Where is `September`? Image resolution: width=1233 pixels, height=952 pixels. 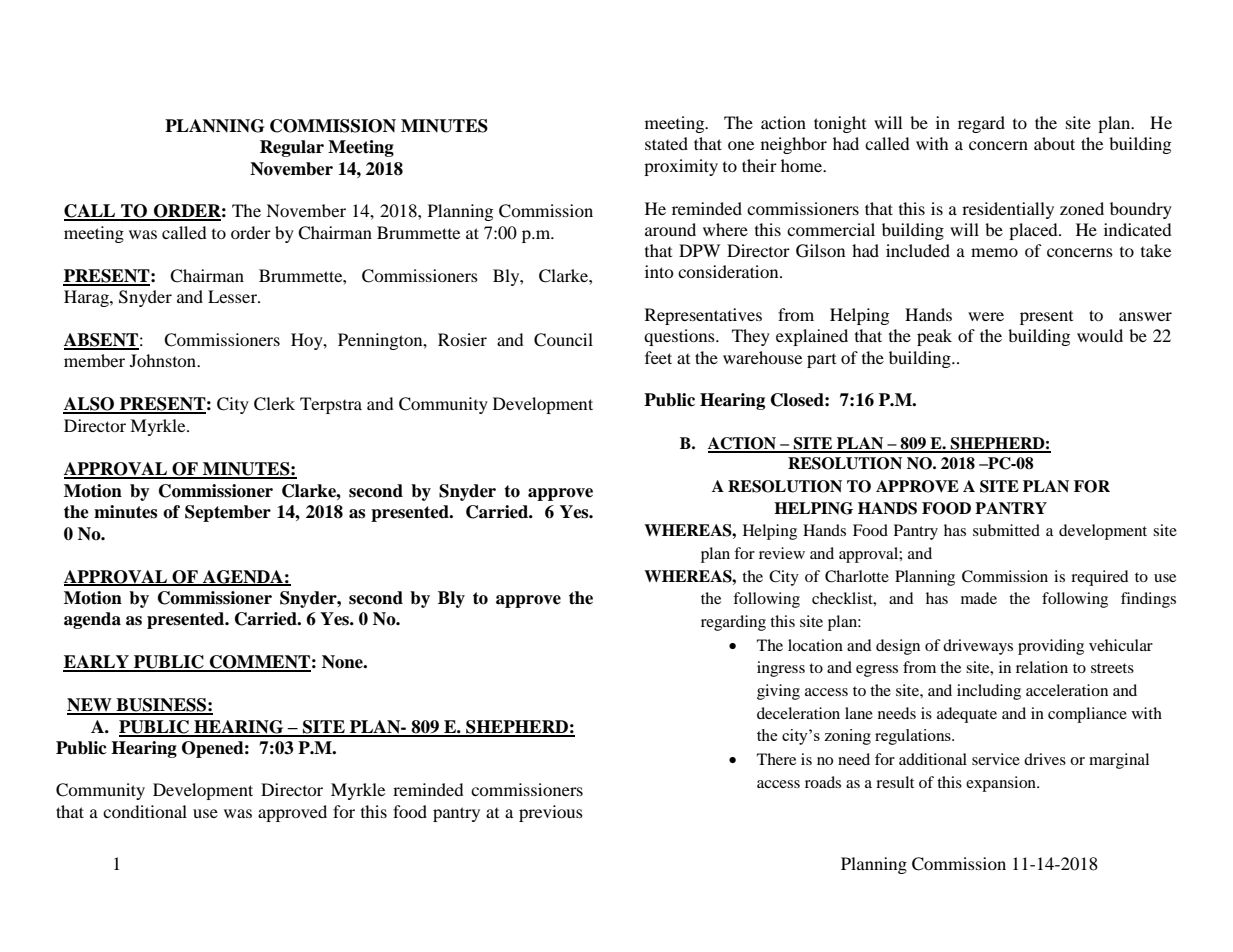
September is located at coordinates (228, 513).
